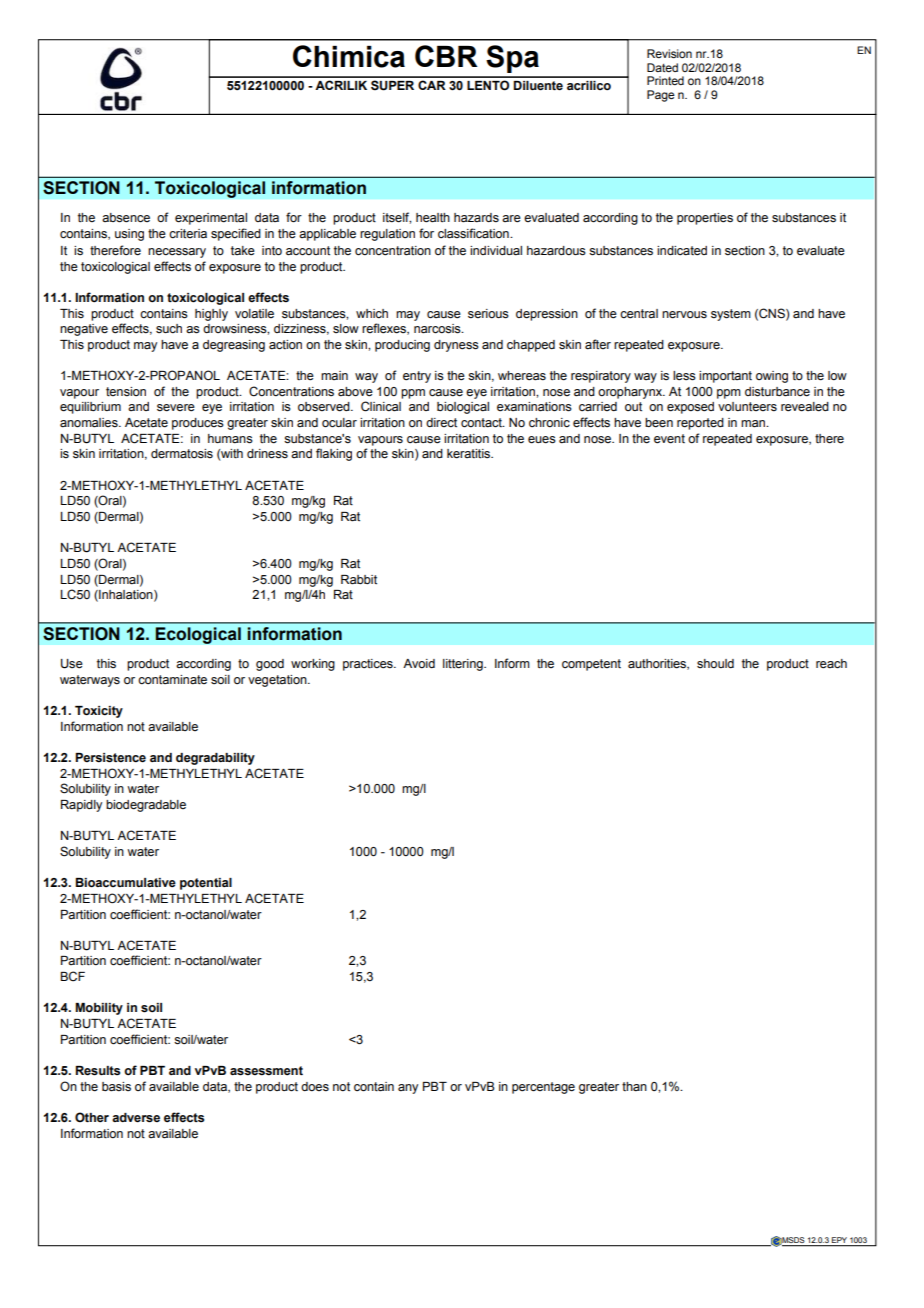 Image resolution: width=924 pixels, height=1308 pixels. I want to click on littering, so click(464, 665).
